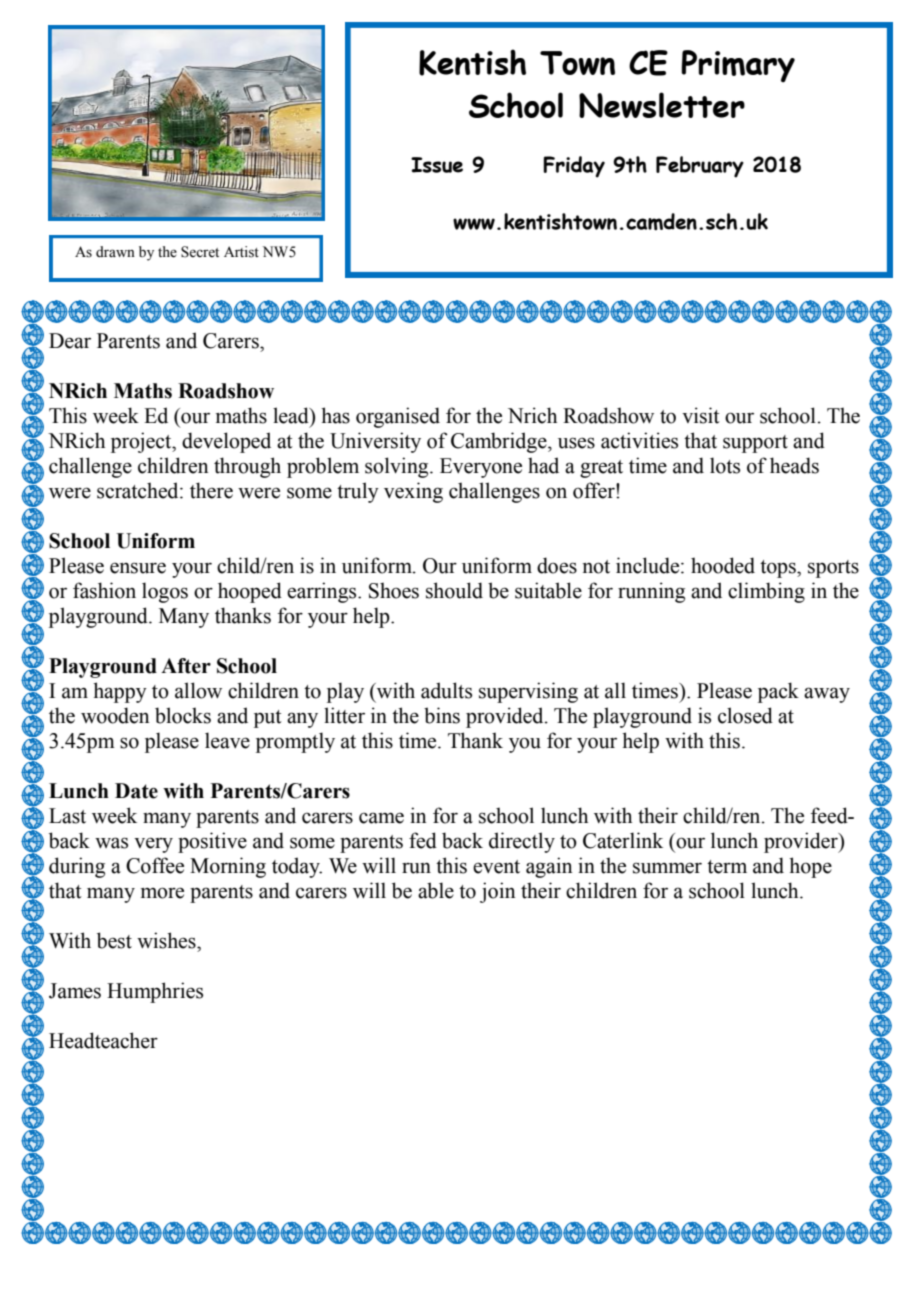 The width and height of the page is (924, 1308). Describe the element at coordinates (167, 940) in the page. I see `wishes` at that location.
